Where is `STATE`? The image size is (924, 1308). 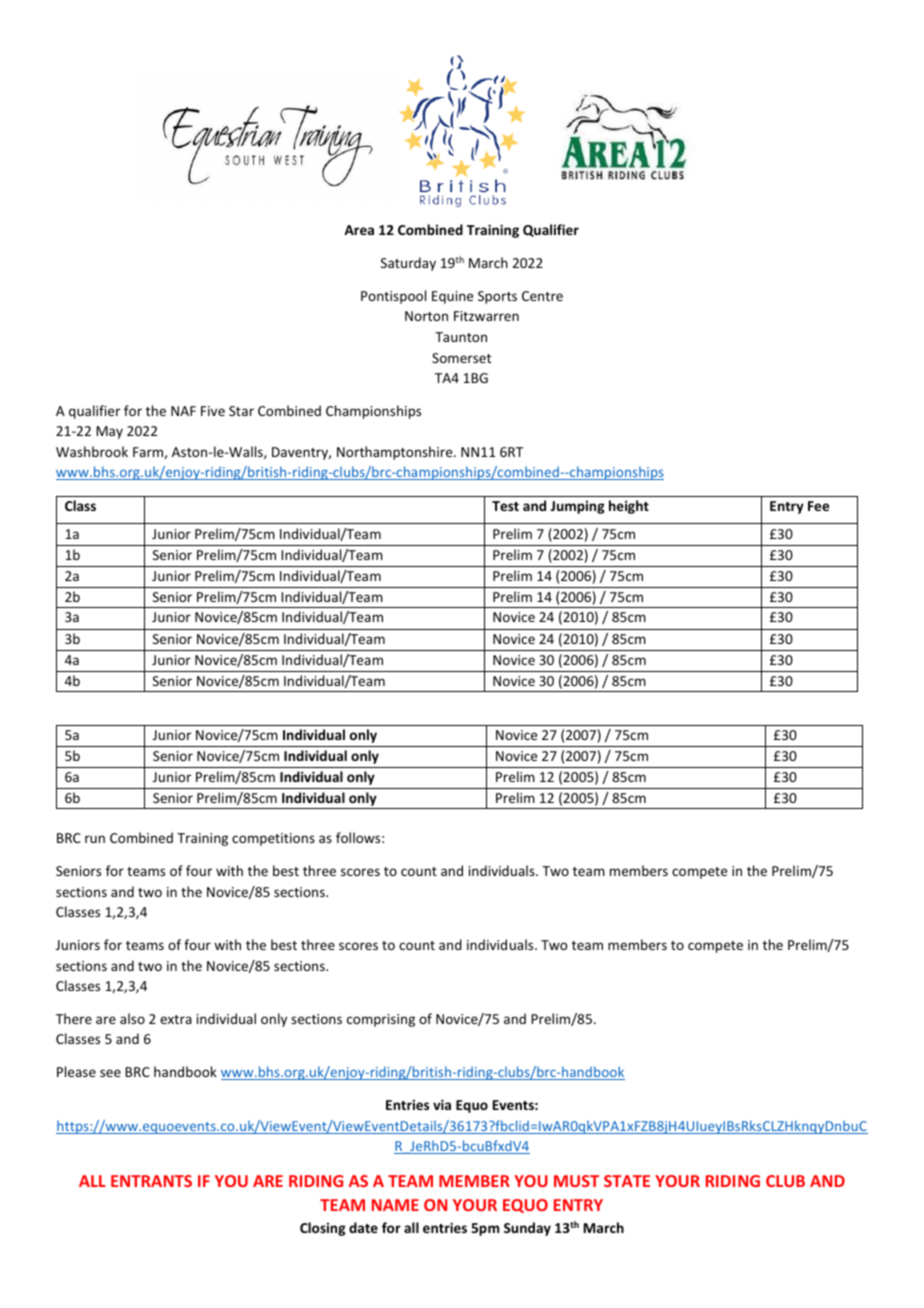 STATE is located at coordinates (627, 1181).
